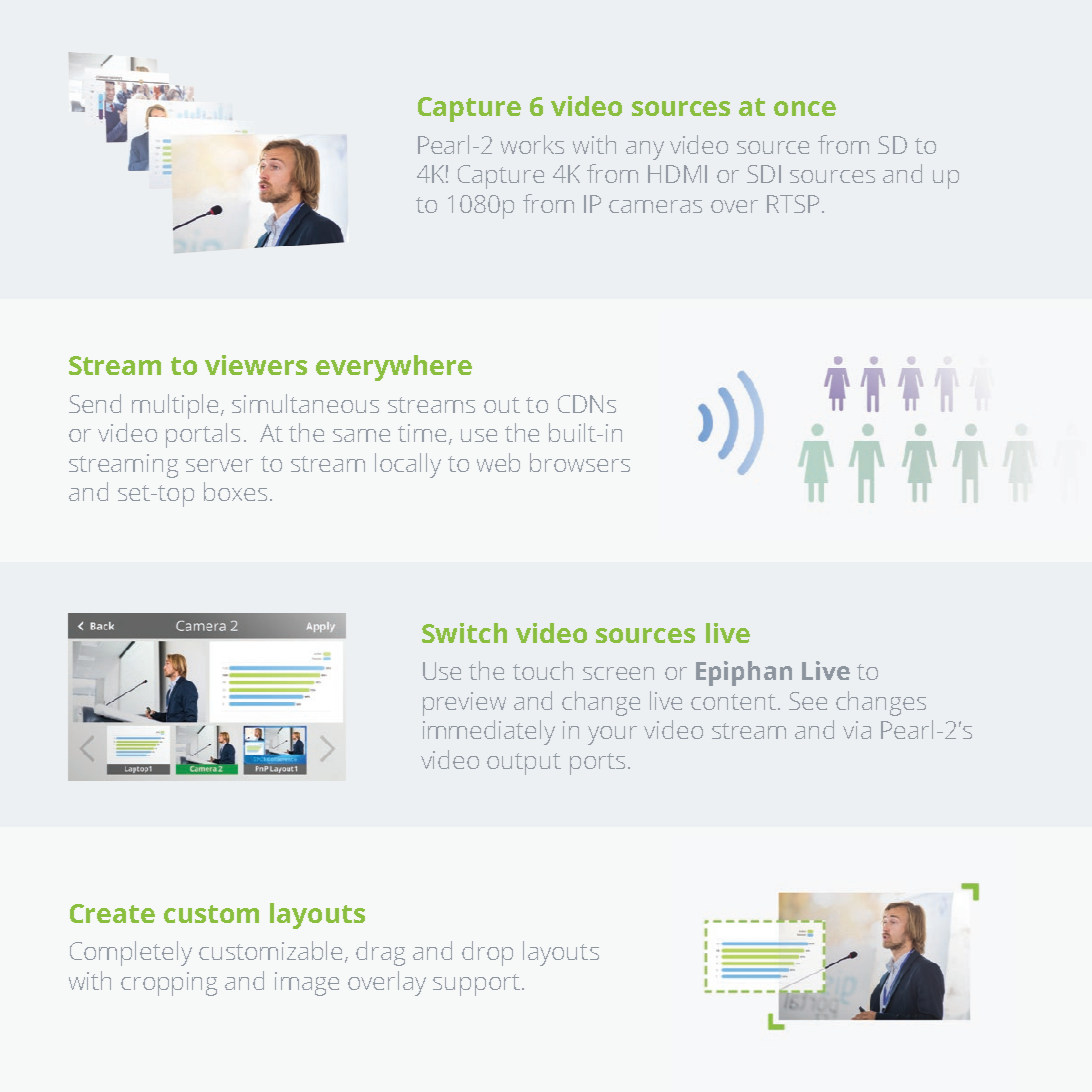  What do you see at coordinates (476, 985) in the page?
I see `support` at bounding box center [476, 985].
